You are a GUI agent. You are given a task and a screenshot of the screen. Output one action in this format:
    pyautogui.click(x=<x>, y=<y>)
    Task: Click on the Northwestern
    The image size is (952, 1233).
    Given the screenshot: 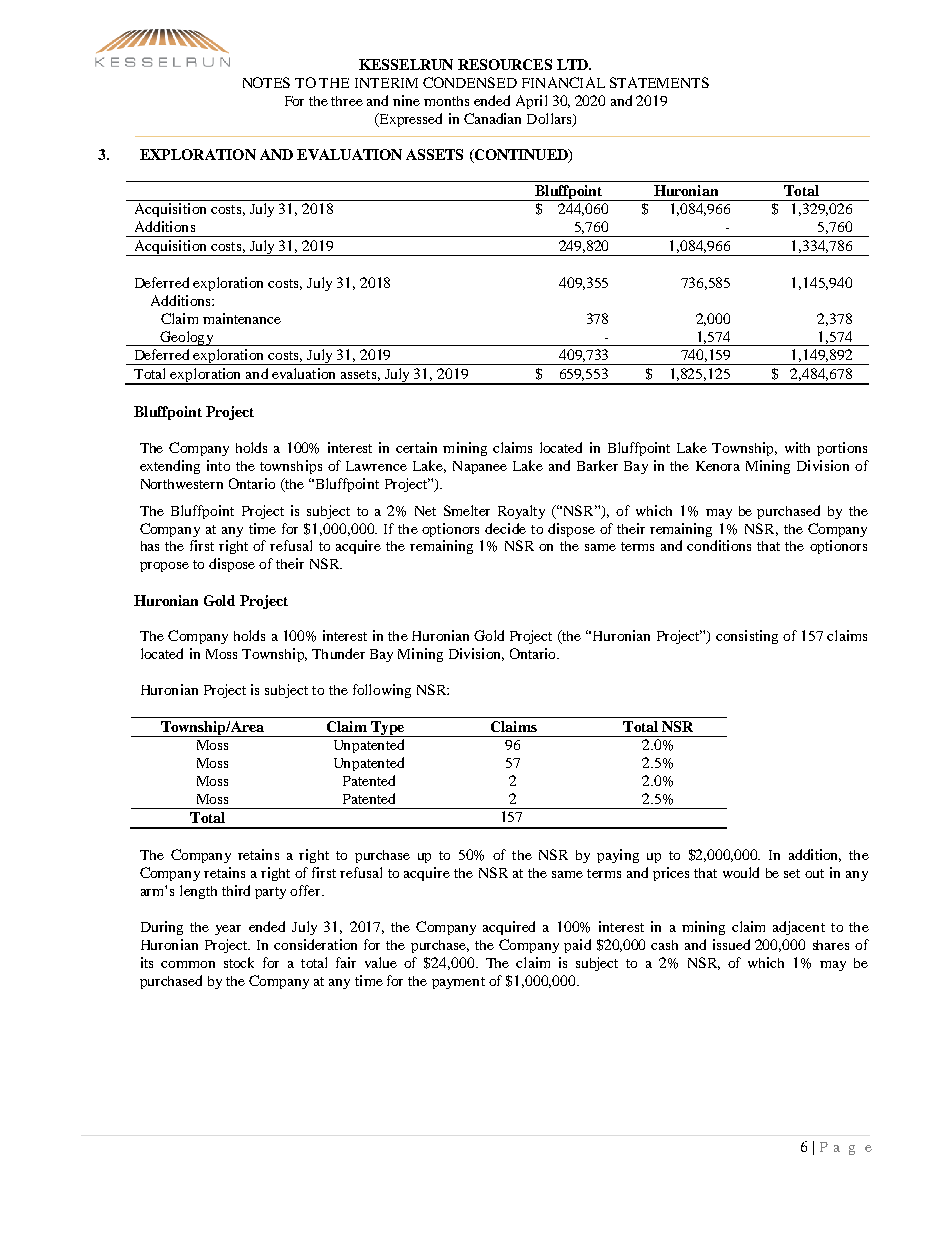 What is the action you would take?
    pyautogui.click(x=182, y=484)
